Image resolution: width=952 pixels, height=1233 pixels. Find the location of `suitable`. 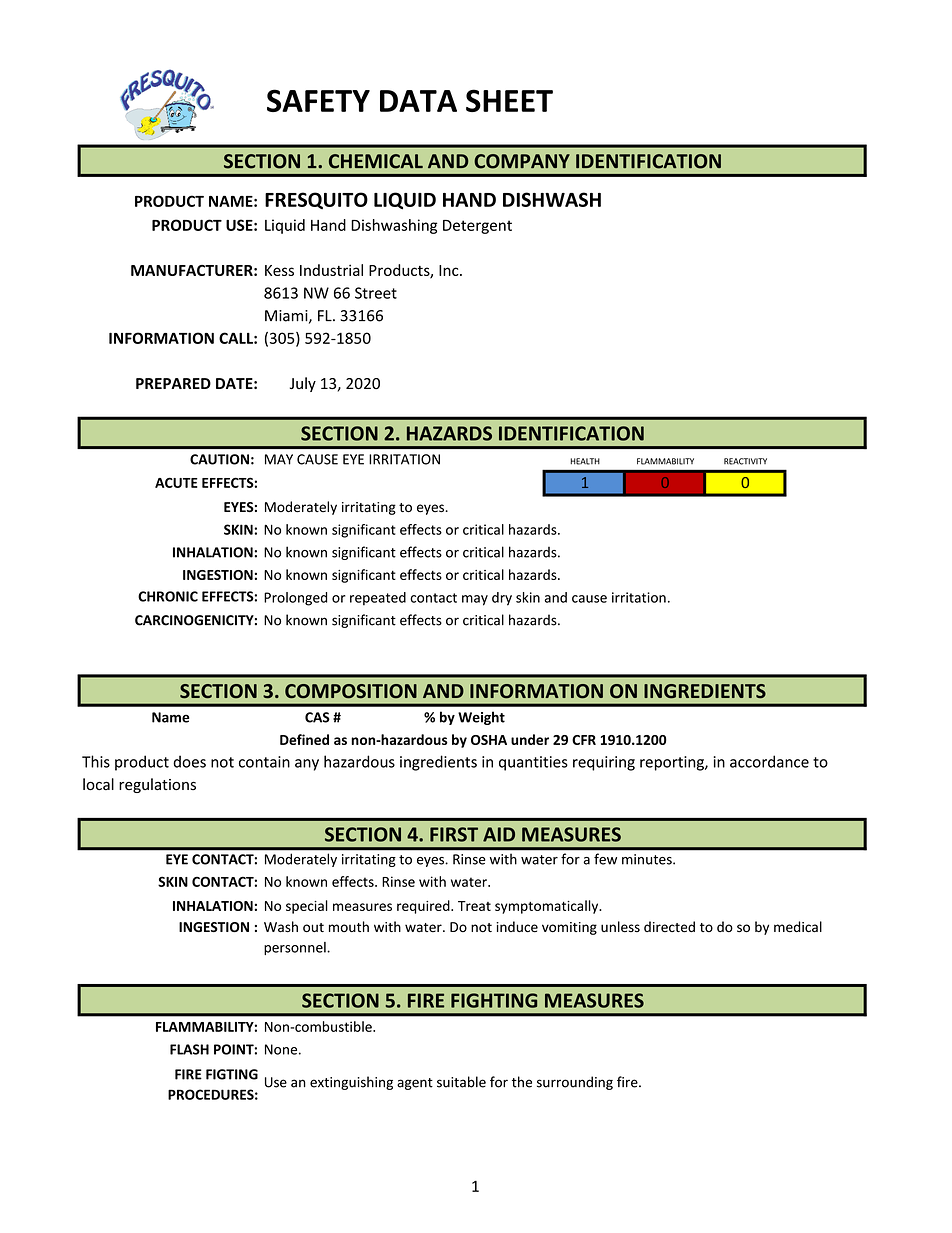

suitable is located at coordinates (461, 1082).
